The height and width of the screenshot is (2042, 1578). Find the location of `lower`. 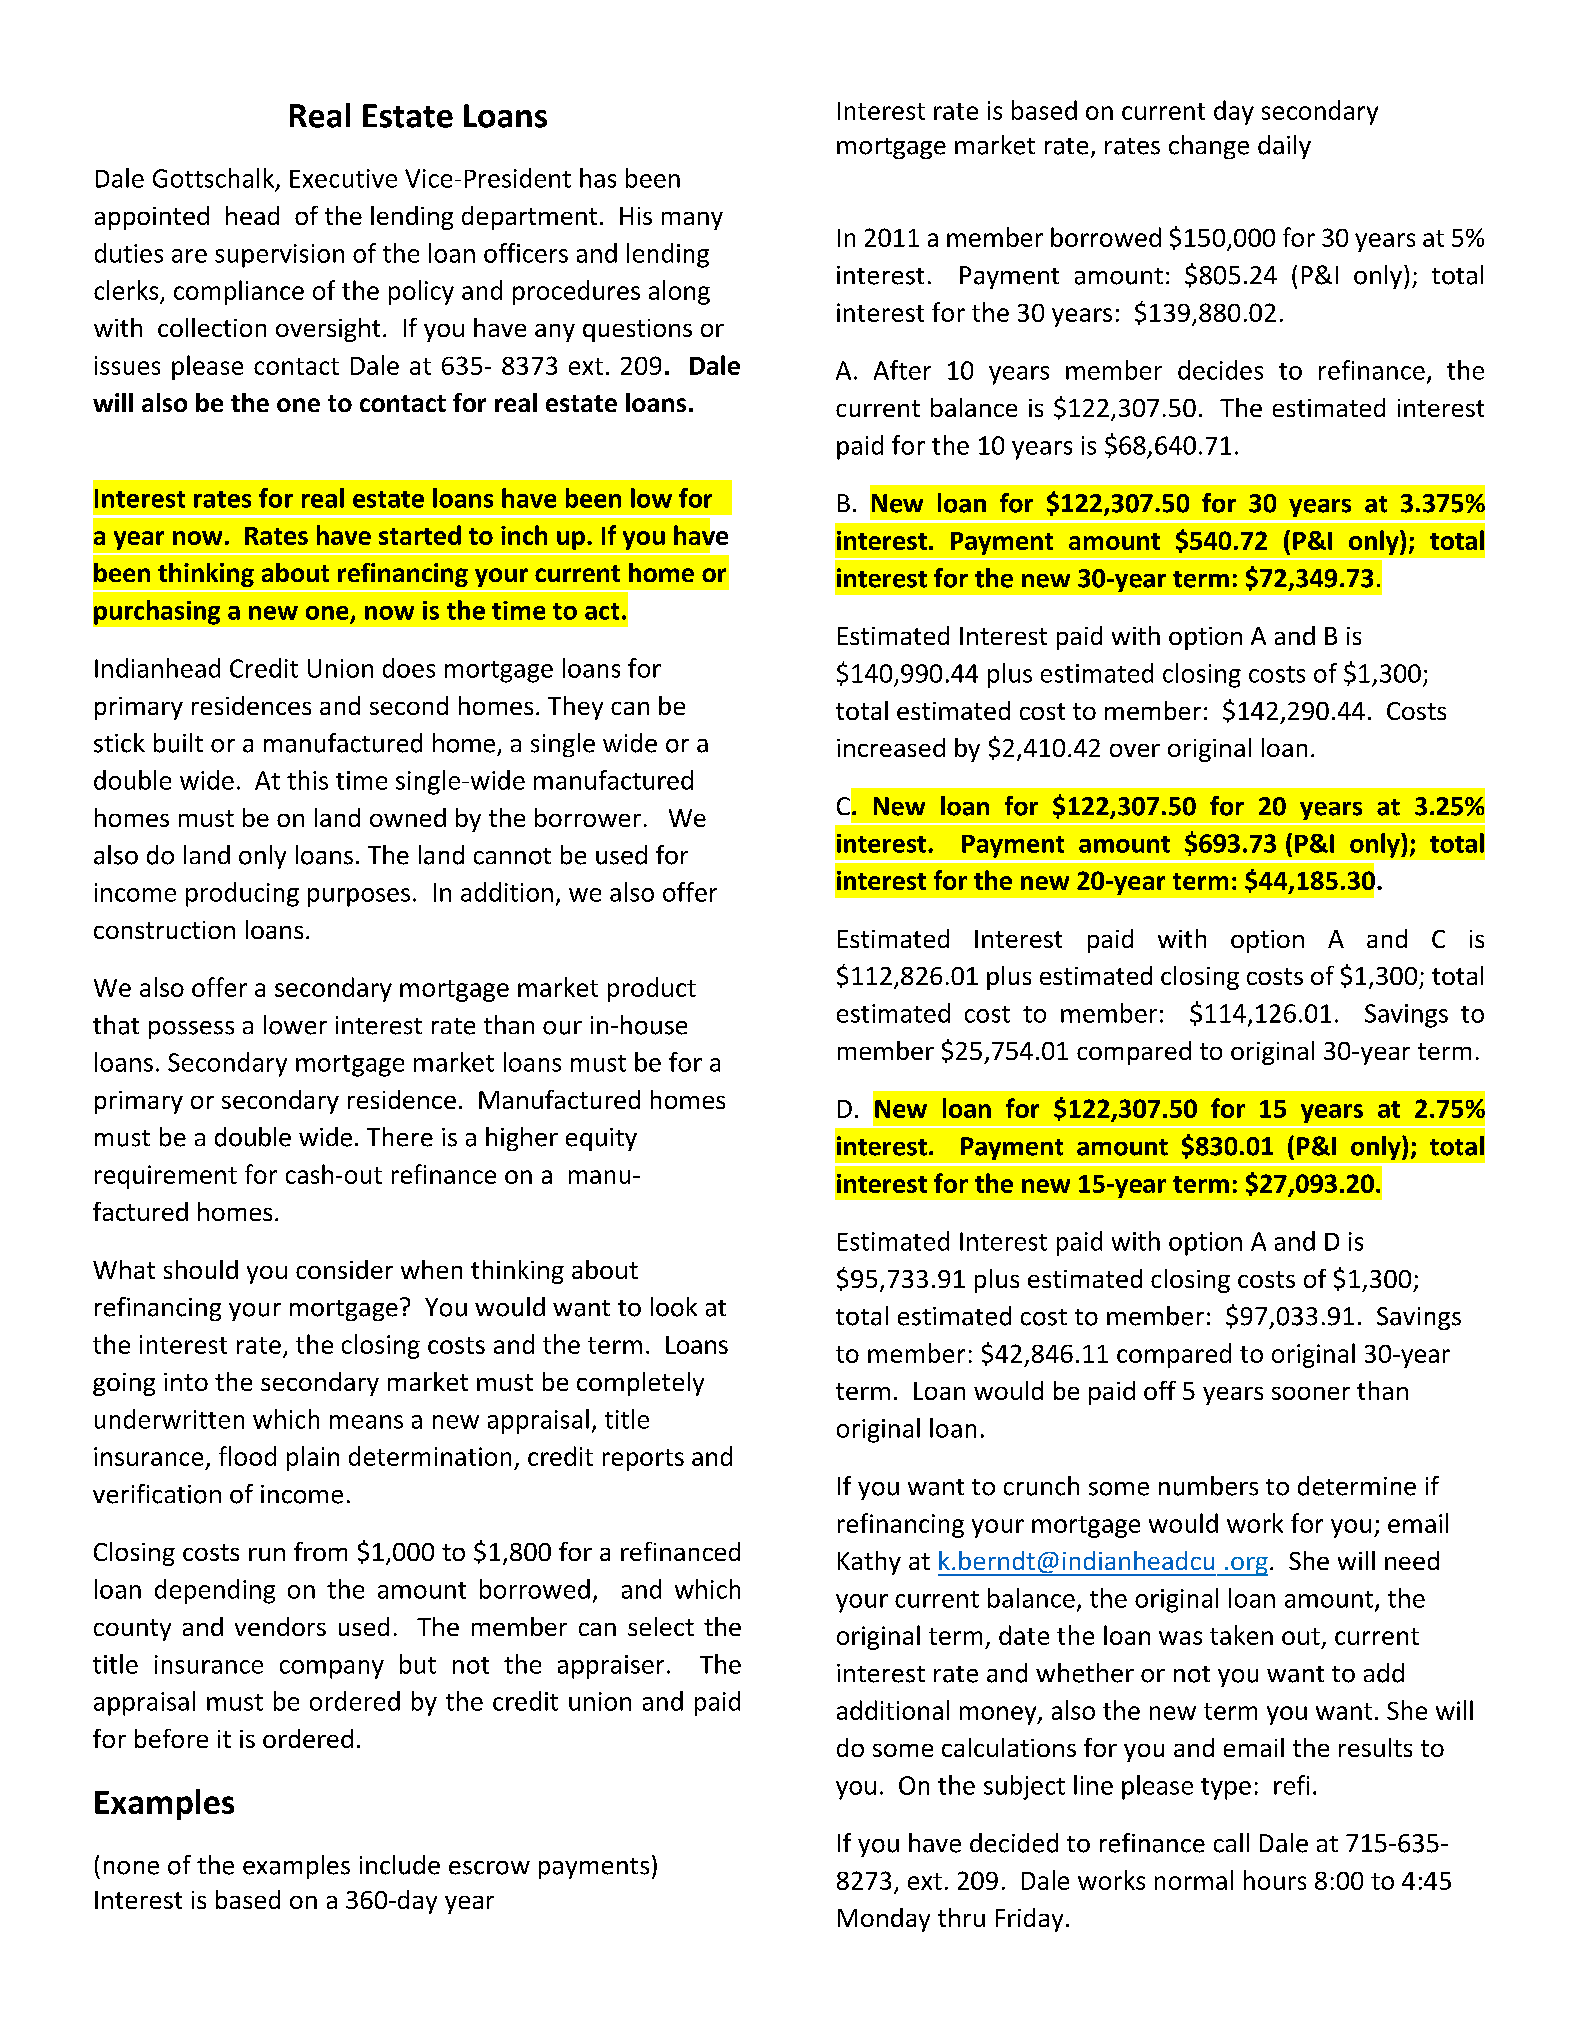

lower is located at coordinates (295, 1025).
